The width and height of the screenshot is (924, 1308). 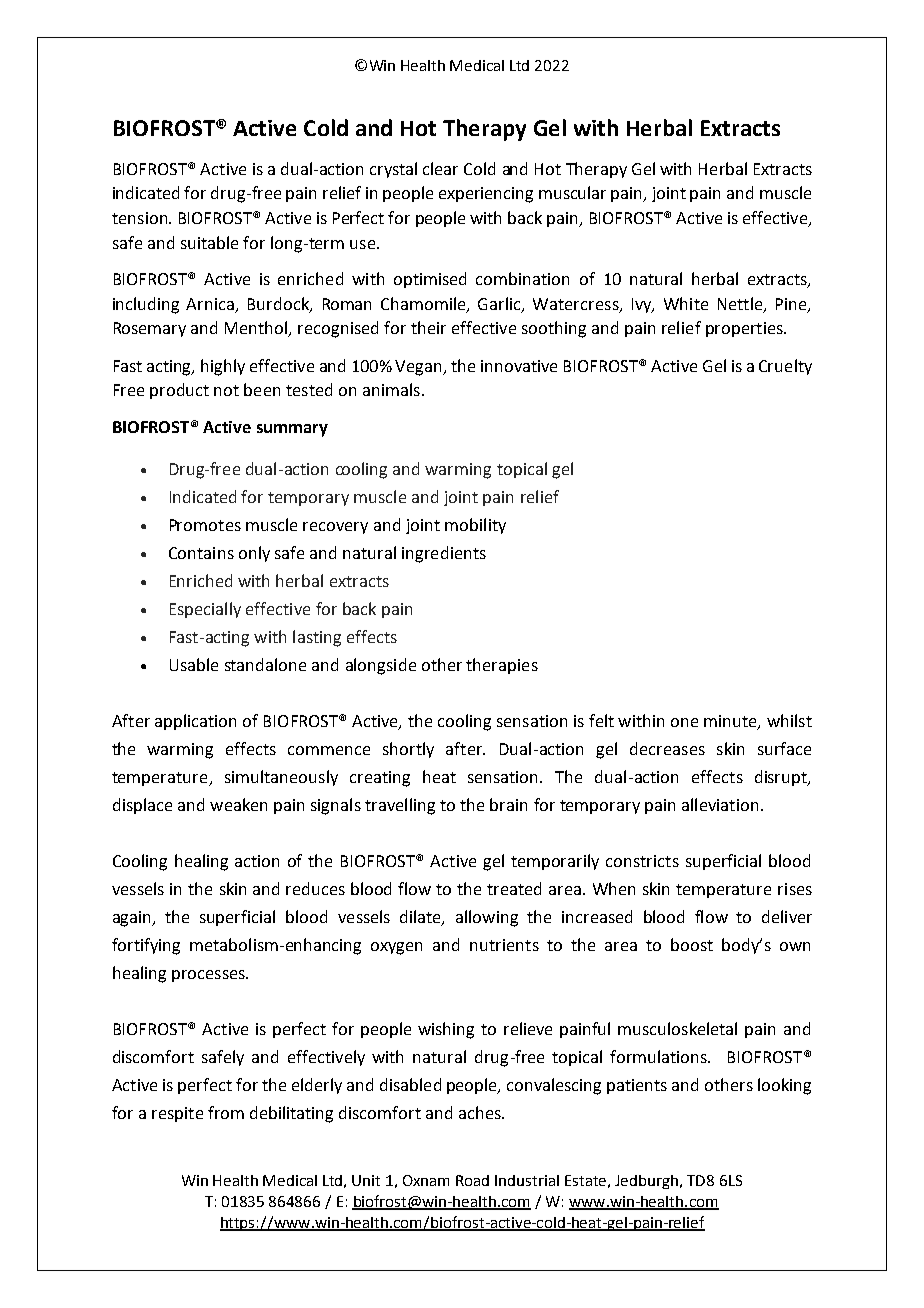 What do you see at coordinates (472, 1180) in the screenshot?
I see `Road` at bounding box center [472, 1180].
